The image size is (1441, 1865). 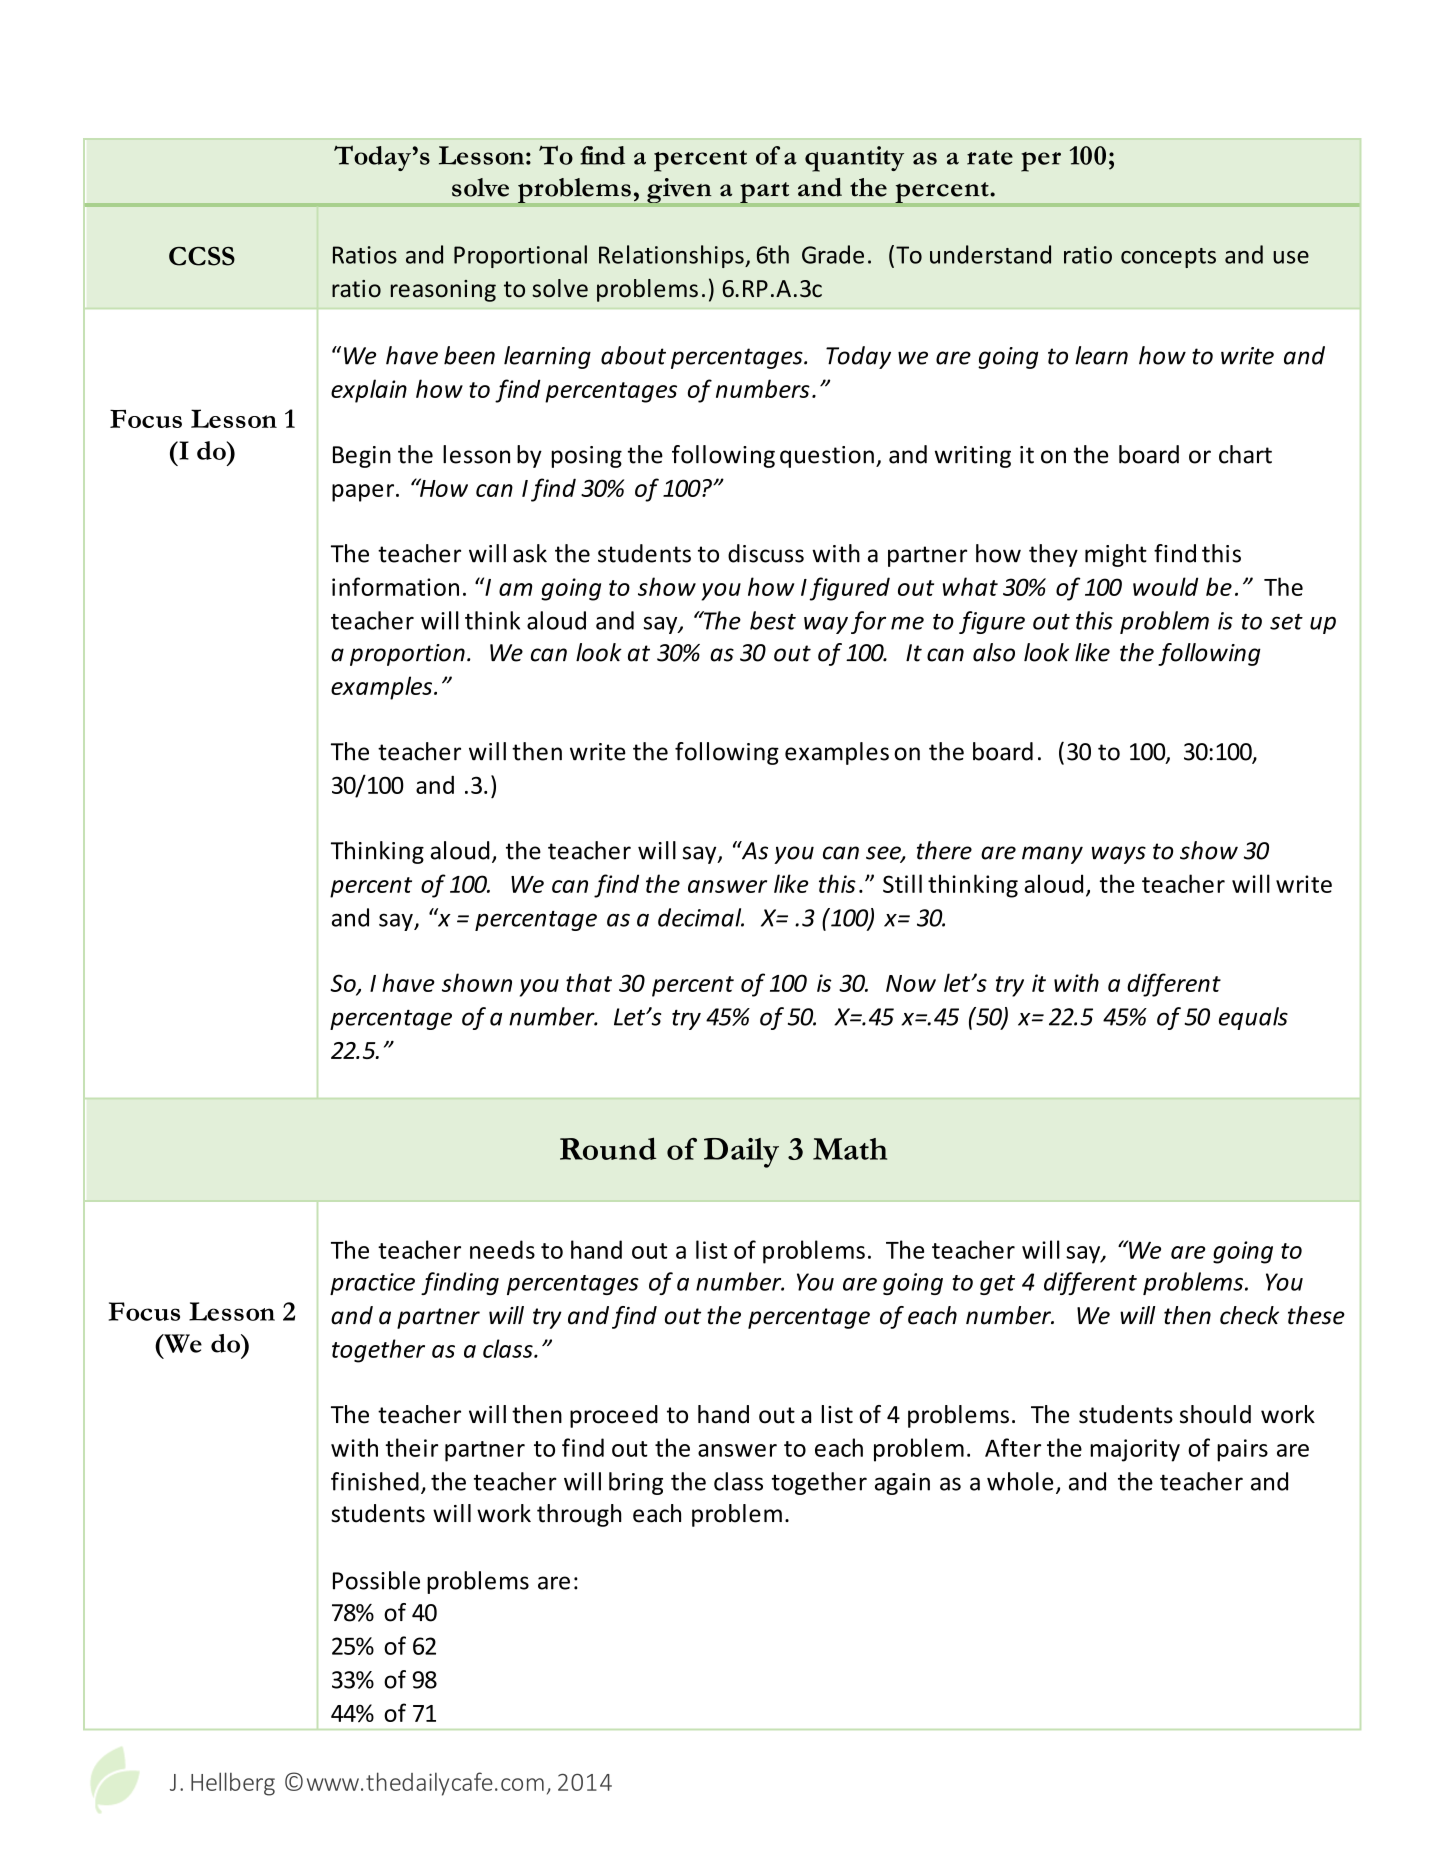 What do you see at coordinates (1168, 258) in the screenshot?
I see `concepts` at bounding box center [1168, 258].
